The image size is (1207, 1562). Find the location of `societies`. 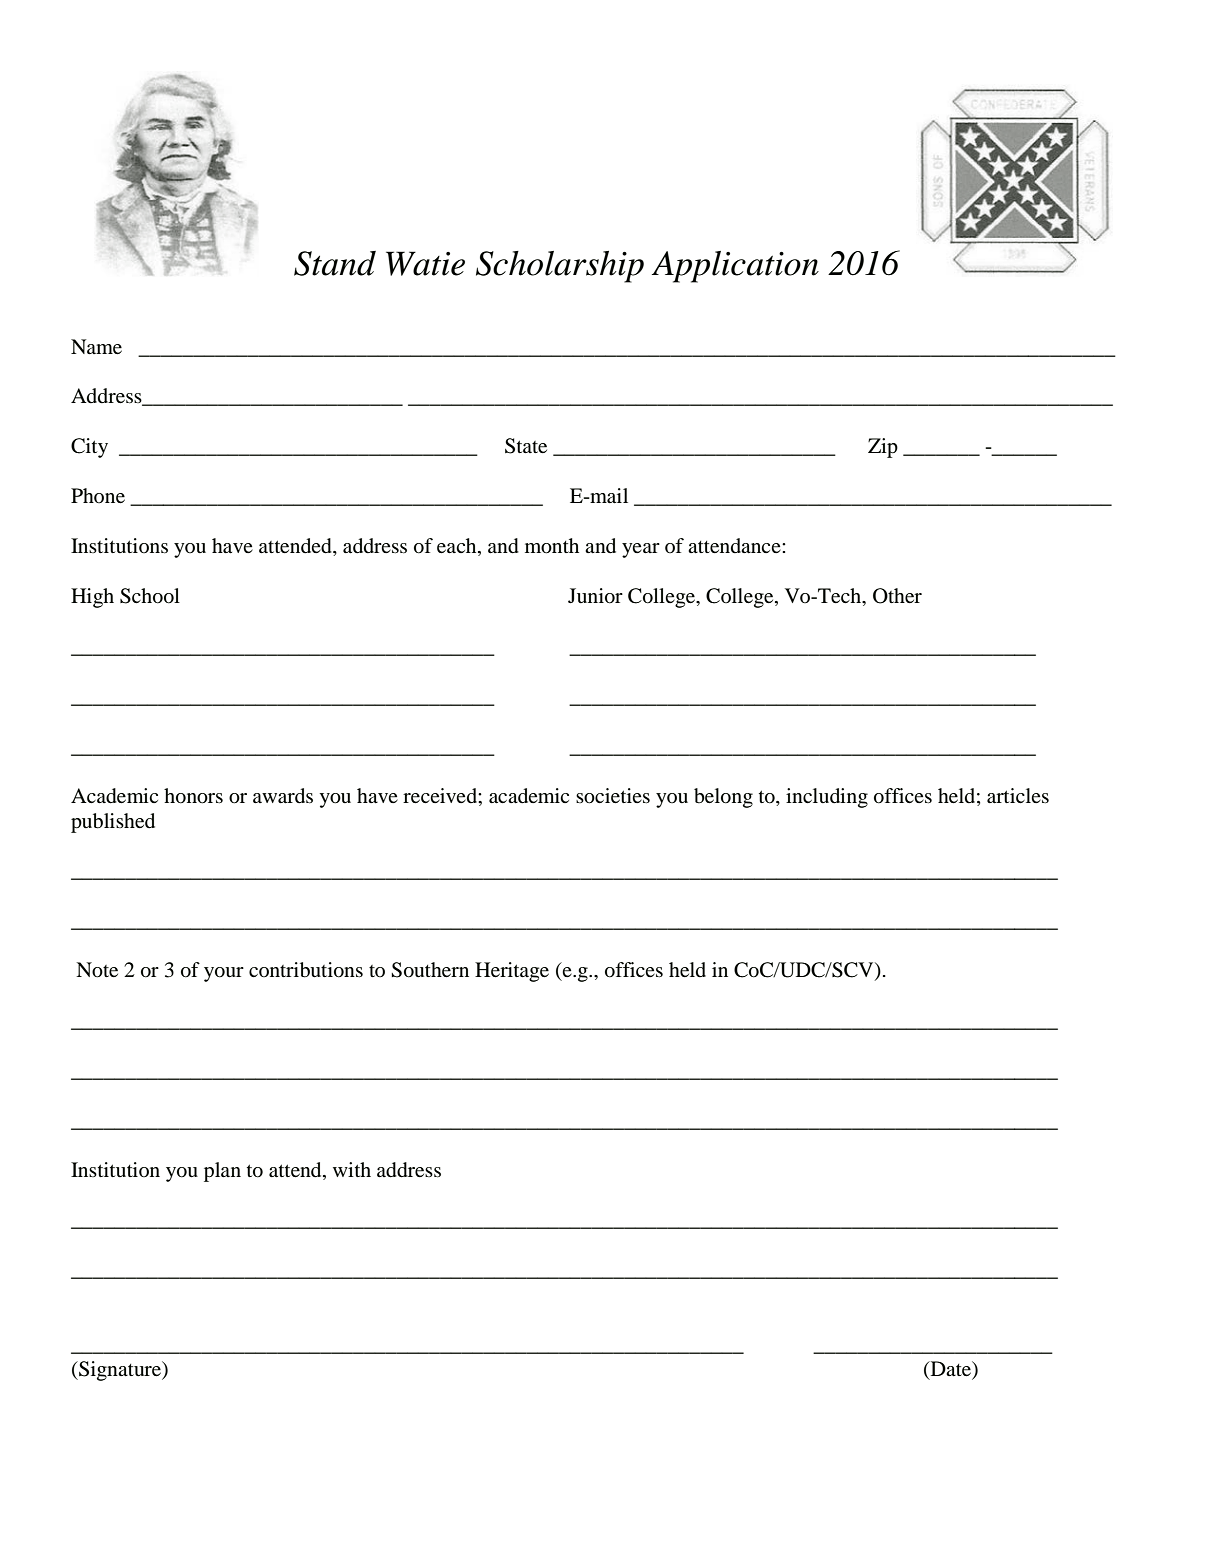

societies is located at coordinates (613, 796).
